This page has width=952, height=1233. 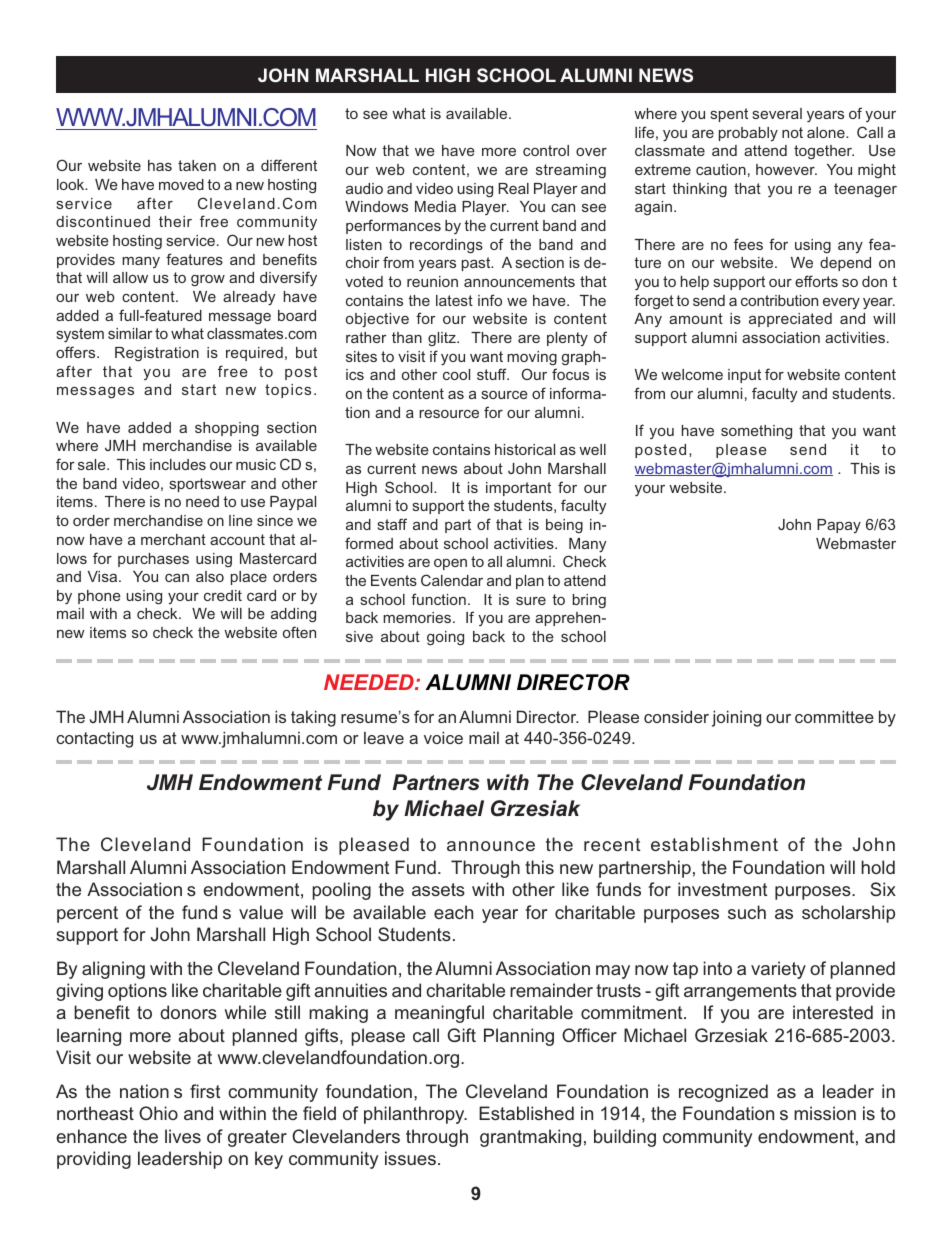 I want to click on stuff, so click(x=493, y=374).
